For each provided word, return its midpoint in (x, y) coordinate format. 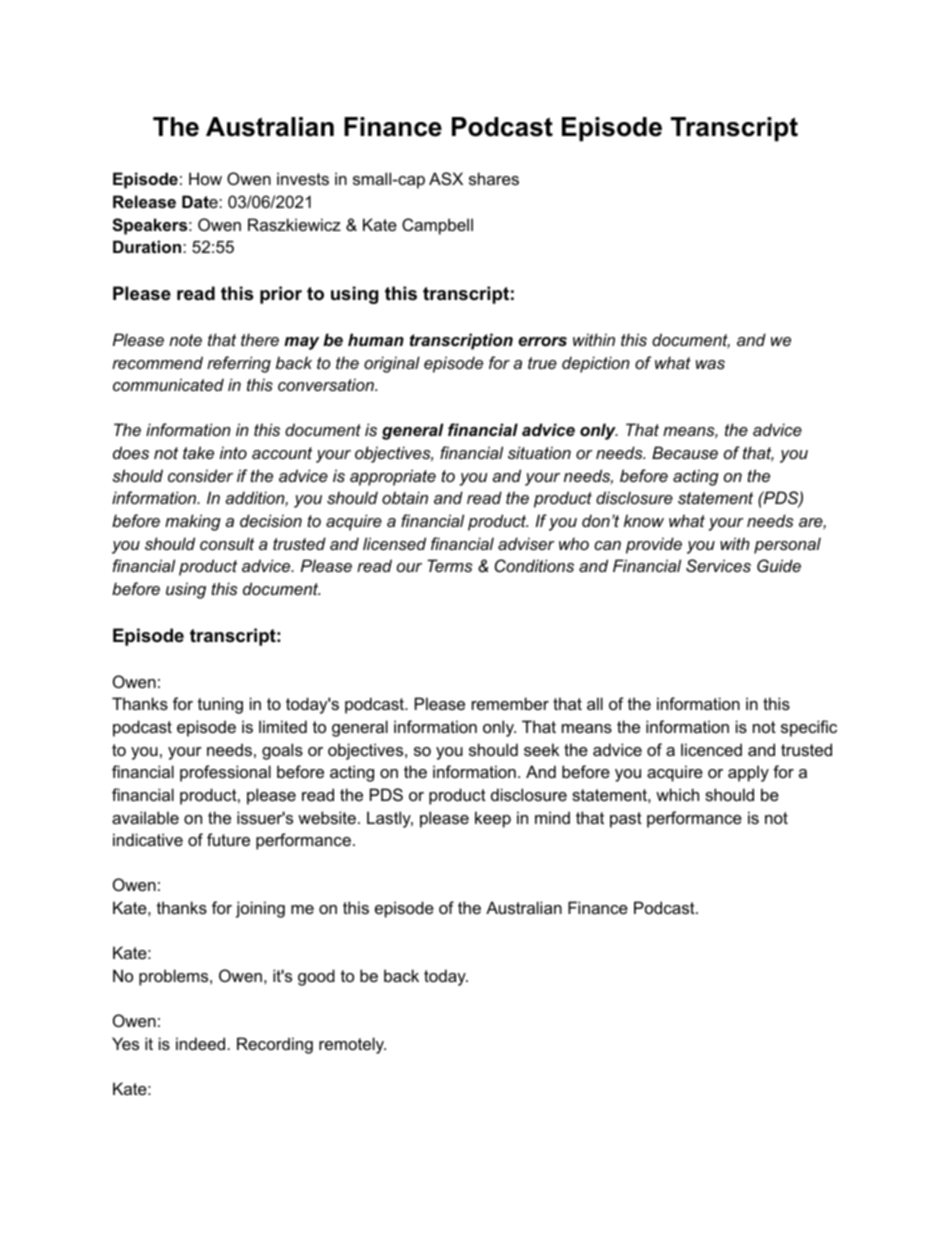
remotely (352, 1045)
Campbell (437, 226)
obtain (405, 497)
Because (685, 452)
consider (200, 475)
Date (201, 201)
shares (494, 178)
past (626, 820)
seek (541, 749)
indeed (200, 1043)
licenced (711, 749)
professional (225, 773)
